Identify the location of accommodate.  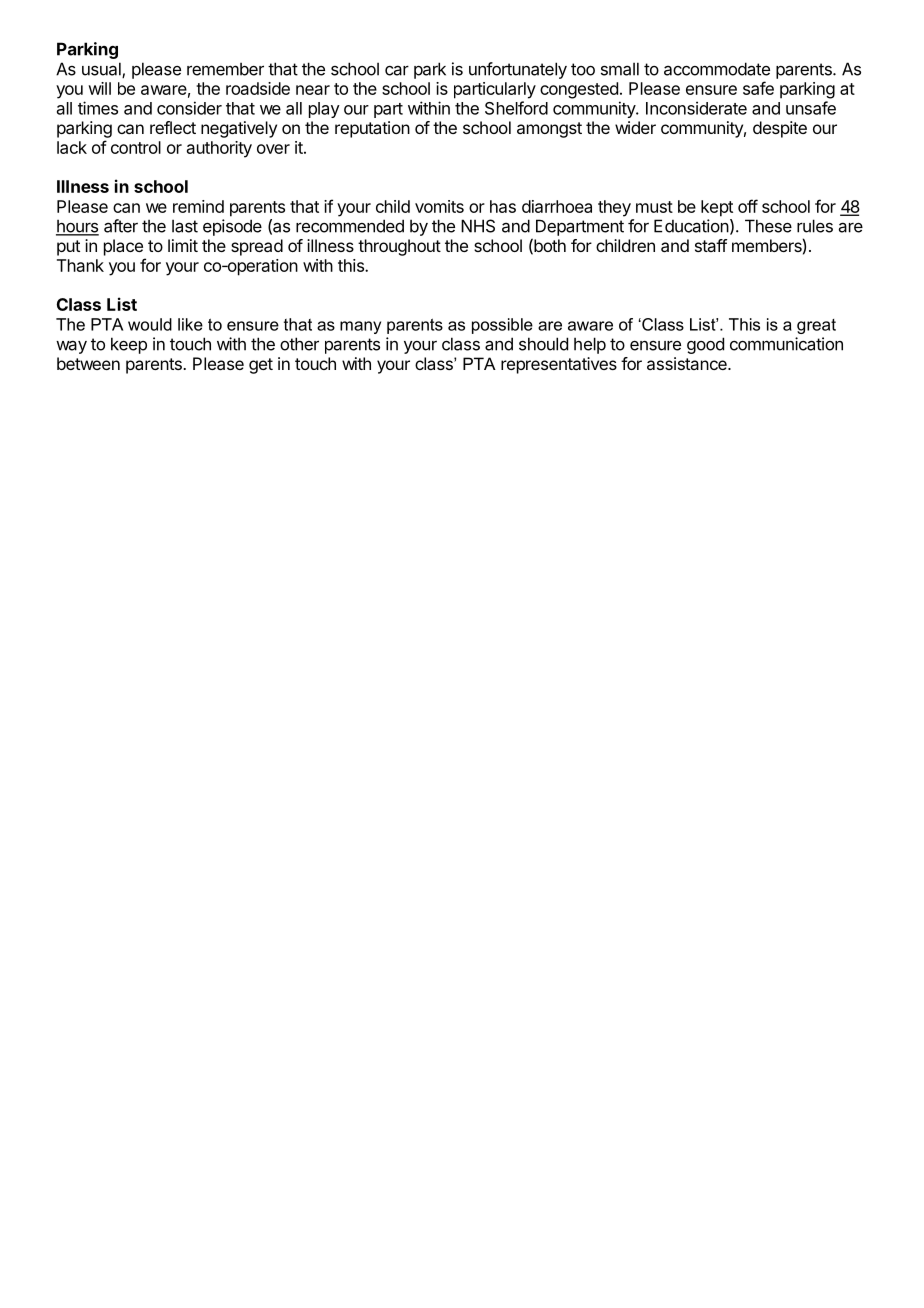
(717, 69).
